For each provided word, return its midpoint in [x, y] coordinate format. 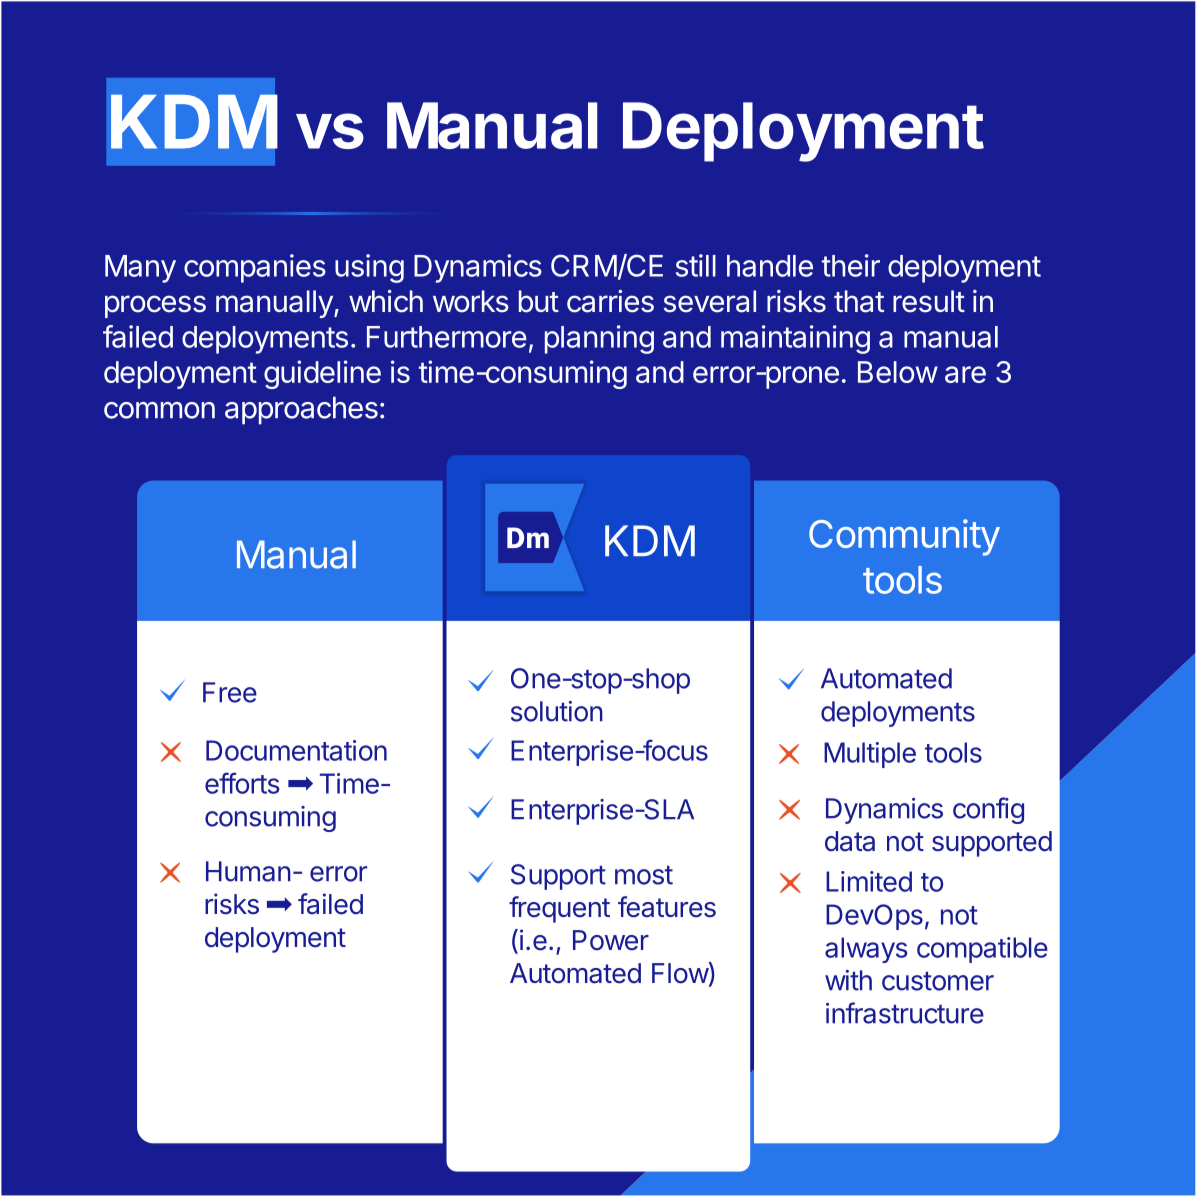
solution [557, 711]
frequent [559, 909]
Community [904, 537]
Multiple [870, 755]
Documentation [296, 750]
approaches [301, 410]
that [859, 301]
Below [898, 372]
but [539, 301]
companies [255, 268]
